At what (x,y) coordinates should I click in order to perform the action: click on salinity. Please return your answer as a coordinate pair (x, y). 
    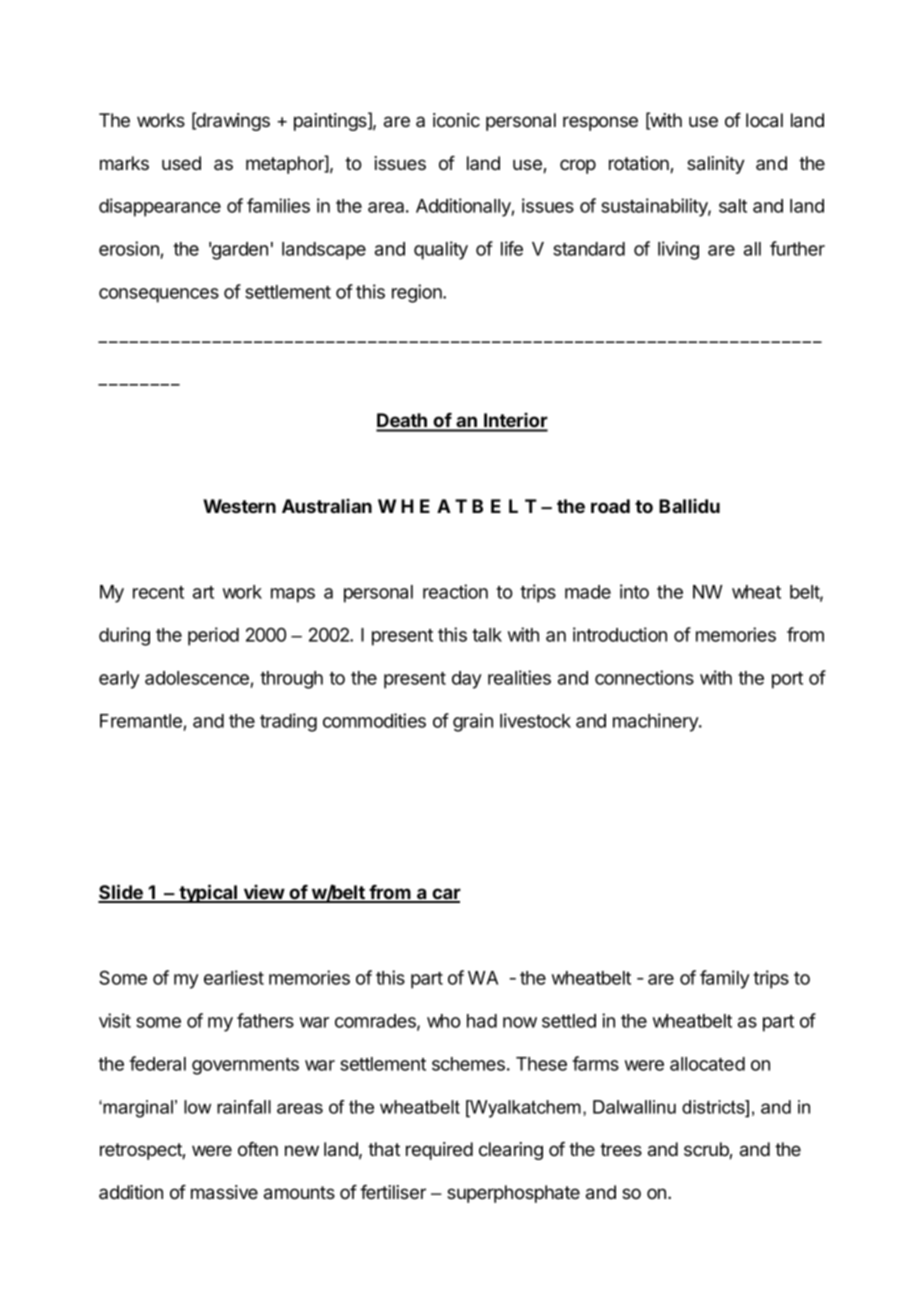
    Looking at the image, I should click on (716, 165).
